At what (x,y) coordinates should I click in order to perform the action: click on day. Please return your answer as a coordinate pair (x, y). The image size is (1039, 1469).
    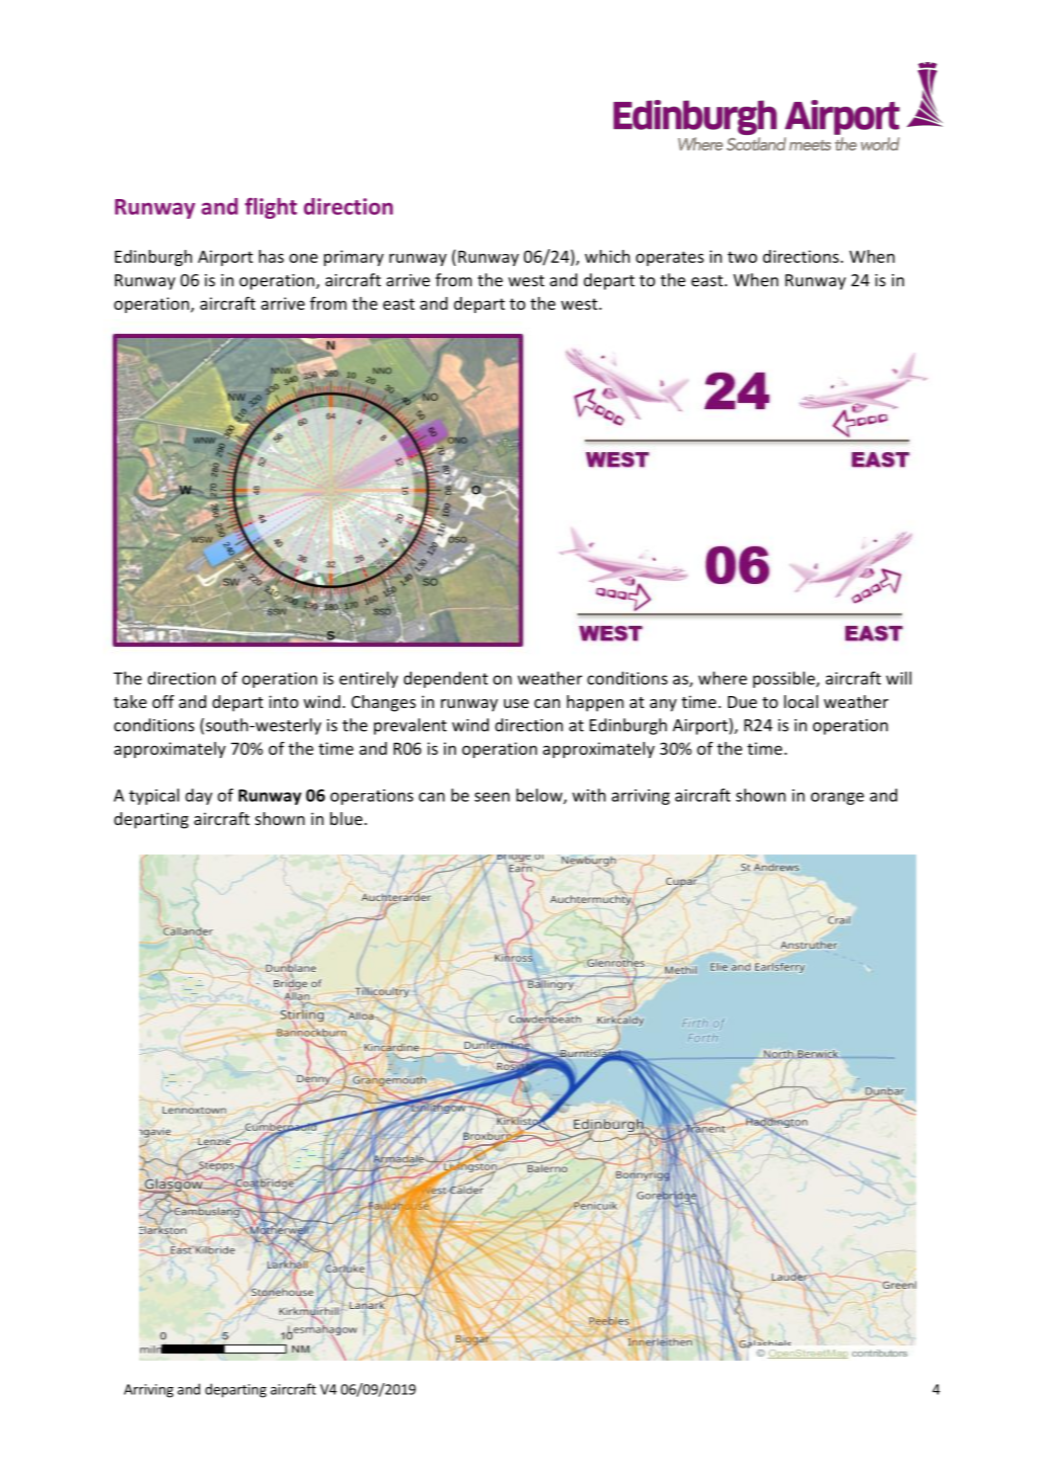
    Looking at the image, I should click on (198, 796).
